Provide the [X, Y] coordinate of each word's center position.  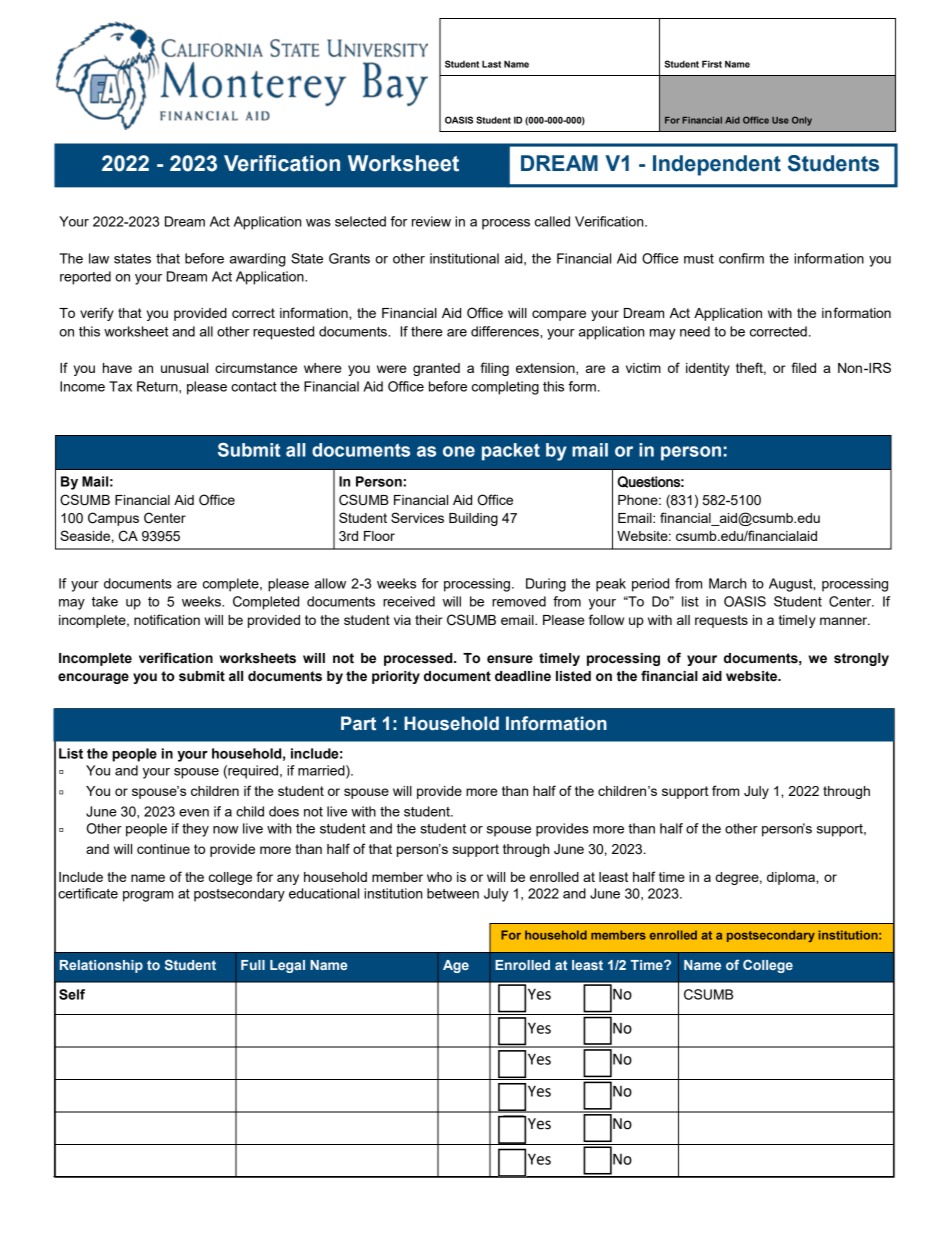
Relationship [101, 966]
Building [473, 519]
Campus [113, 519]
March [727, 583]
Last [491, 64]
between [453, 893]
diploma [792, 878]
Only [802, 121]
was [318, 223]
